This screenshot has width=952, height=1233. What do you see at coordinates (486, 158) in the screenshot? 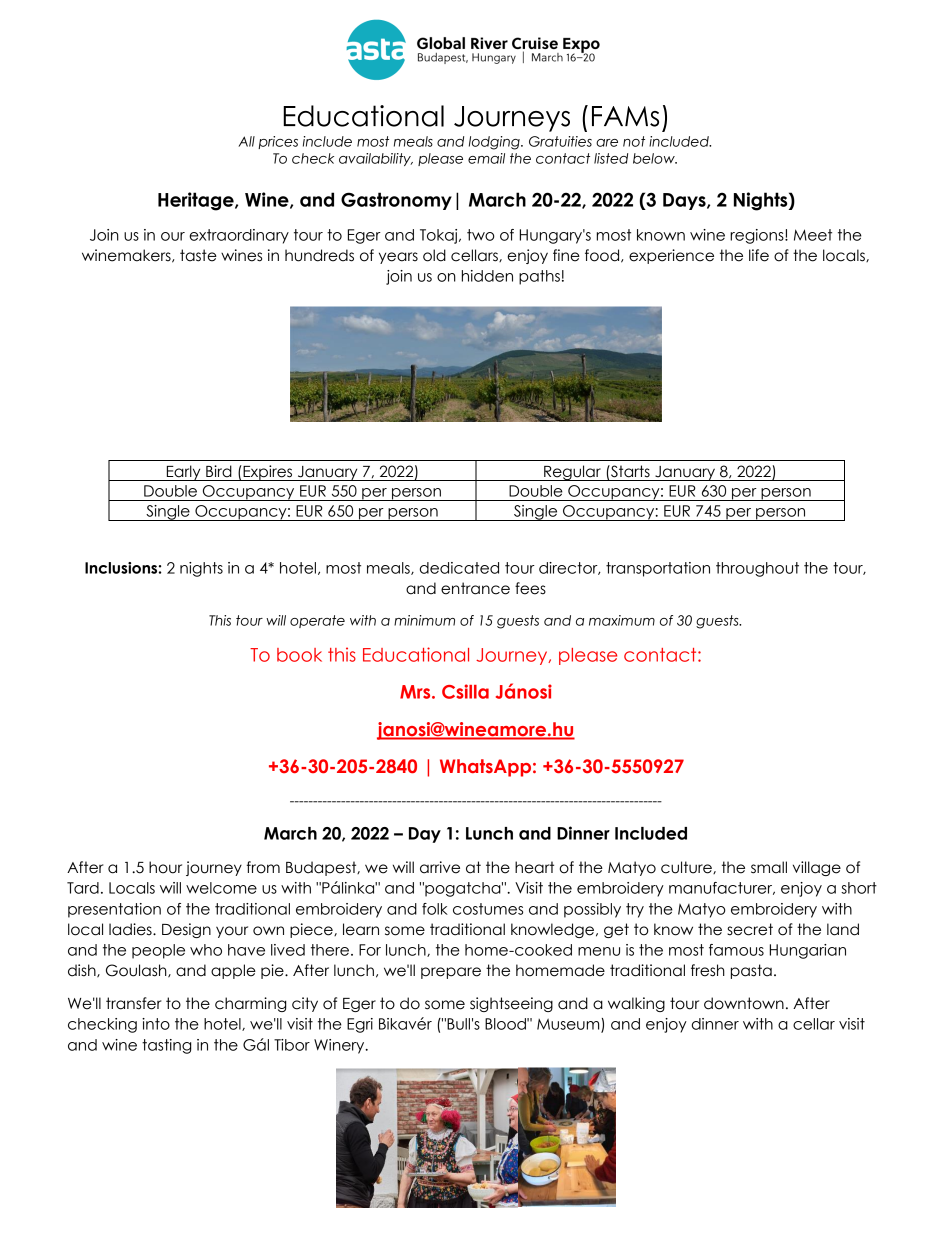
I see `email` at bounding box center [486, 158].
